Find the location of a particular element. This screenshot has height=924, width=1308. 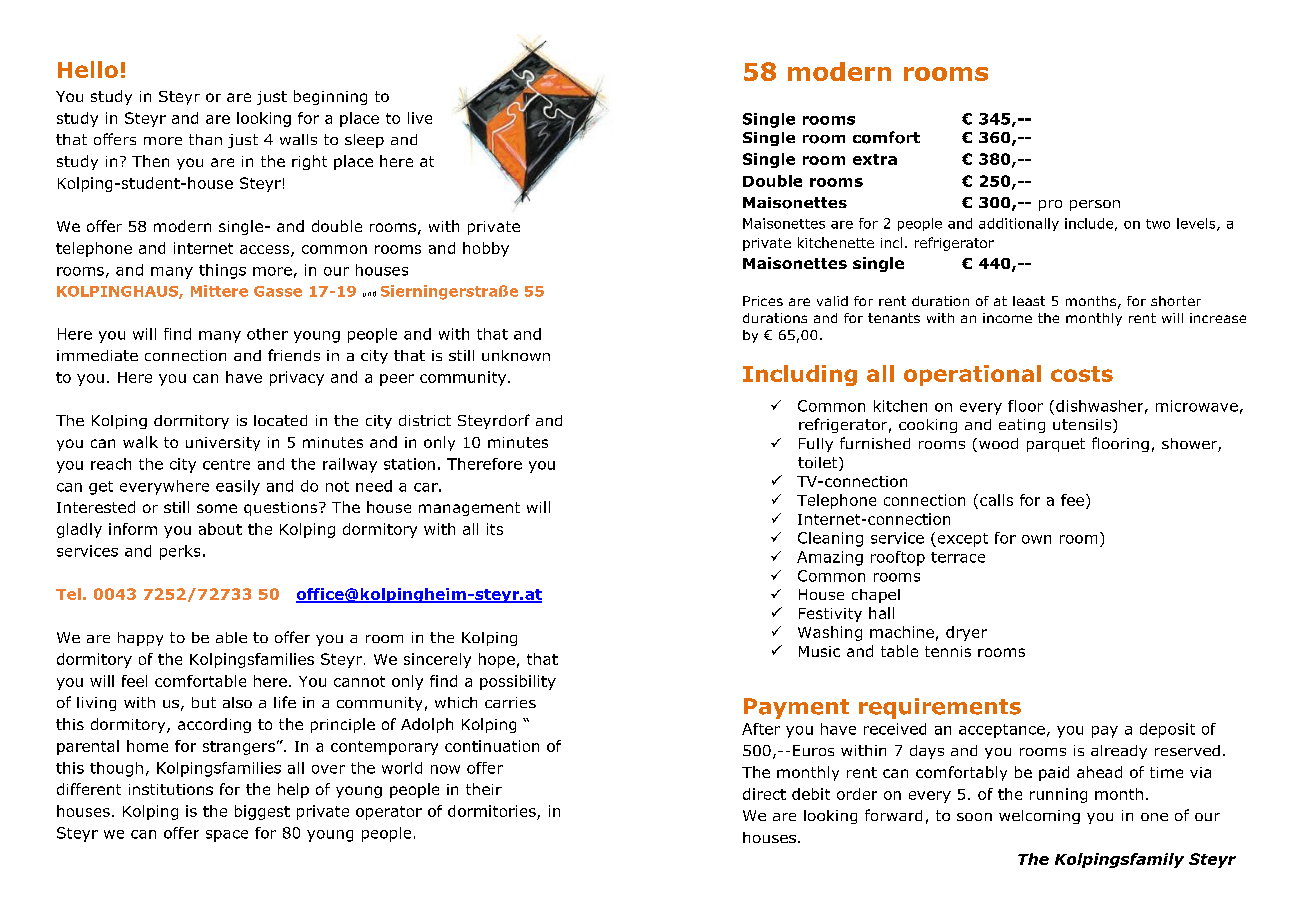

dryer is located at coordinates (966, 633).
